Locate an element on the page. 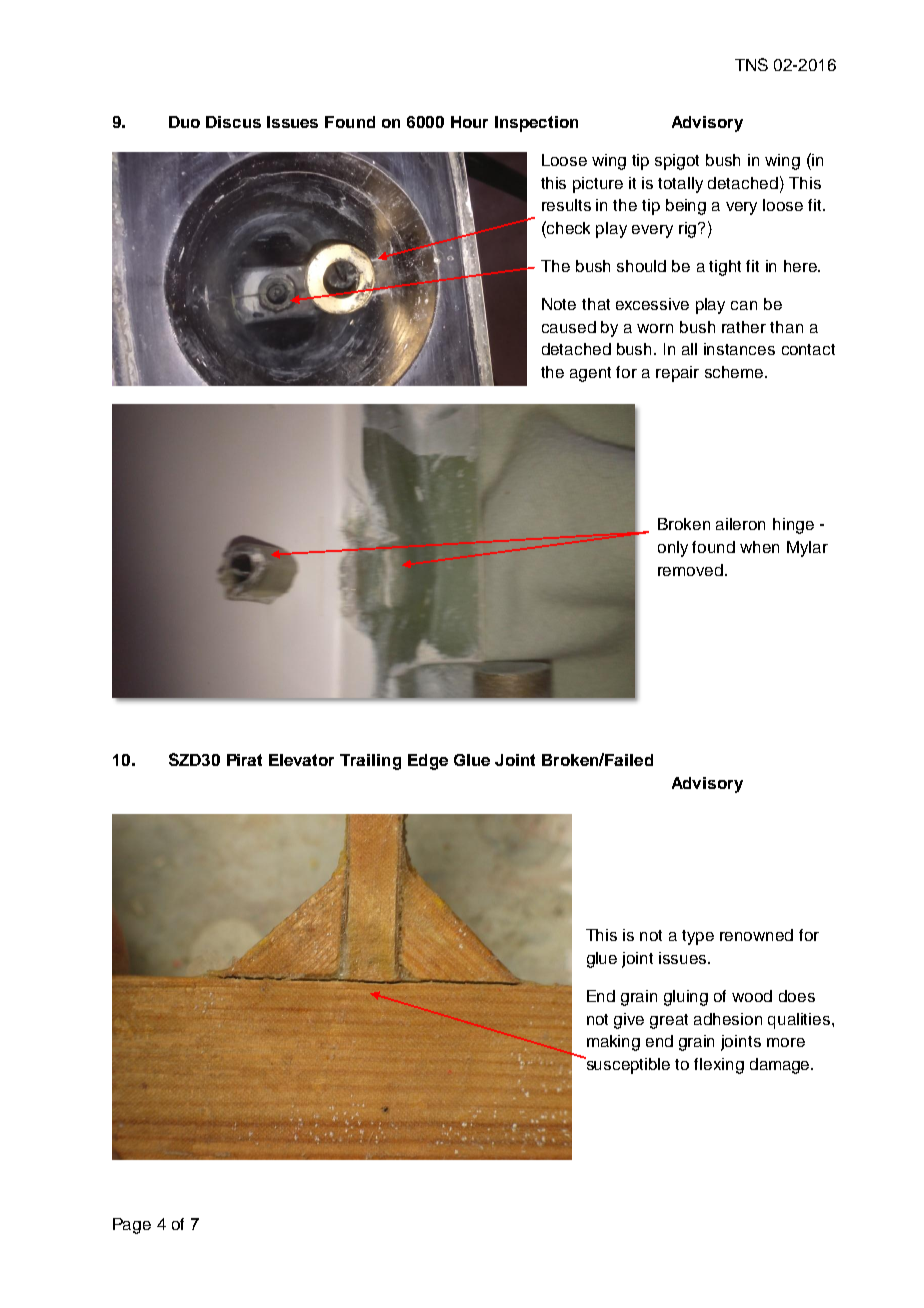  Page is located at coordinates (132, 1226).
